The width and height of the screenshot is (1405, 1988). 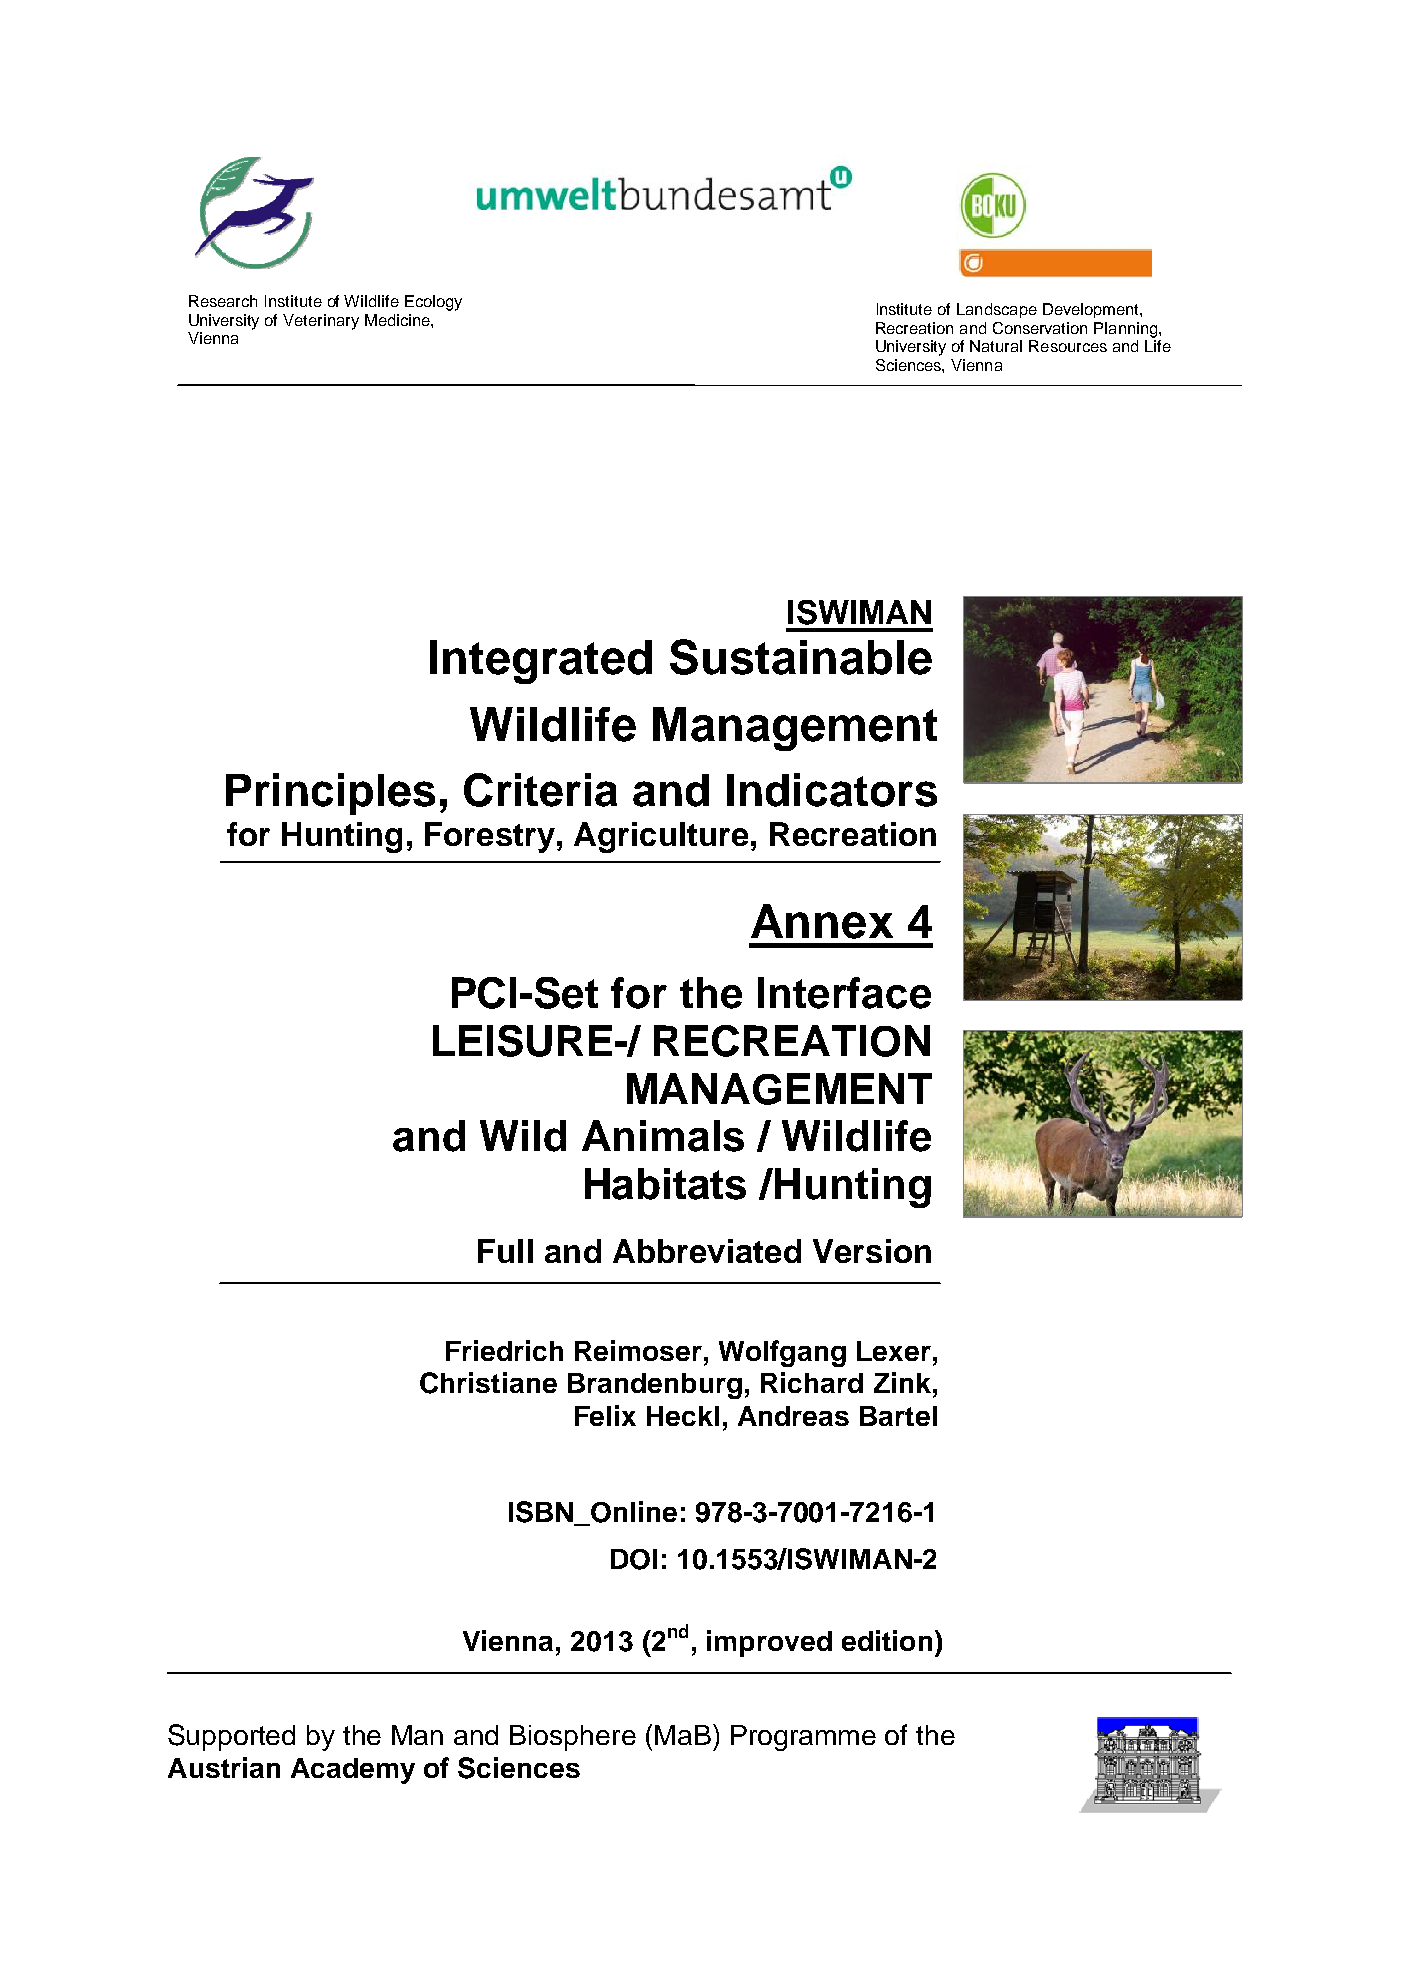 I want to click on Animals, so click(x=663, y=1136).
